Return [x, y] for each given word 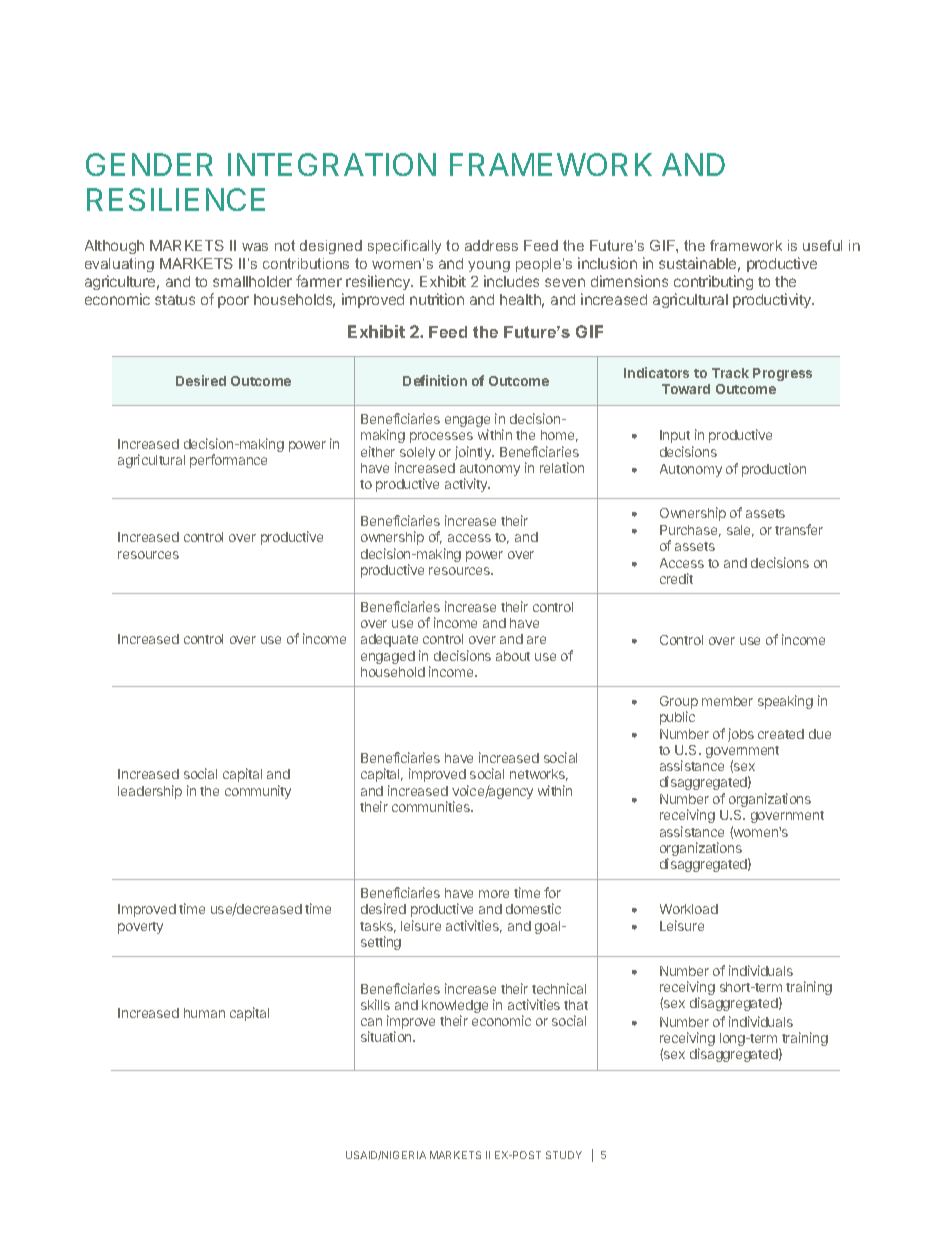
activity [467, 485]
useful [822, 245]
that [576, 1005]
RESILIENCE [176, 199]
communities [432, 806]
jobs [741, 735]
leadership [150, 792]
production [774, 470]
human [204, 1013]
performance [228, 461]
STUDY [564, 1155]
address [491, 245]
